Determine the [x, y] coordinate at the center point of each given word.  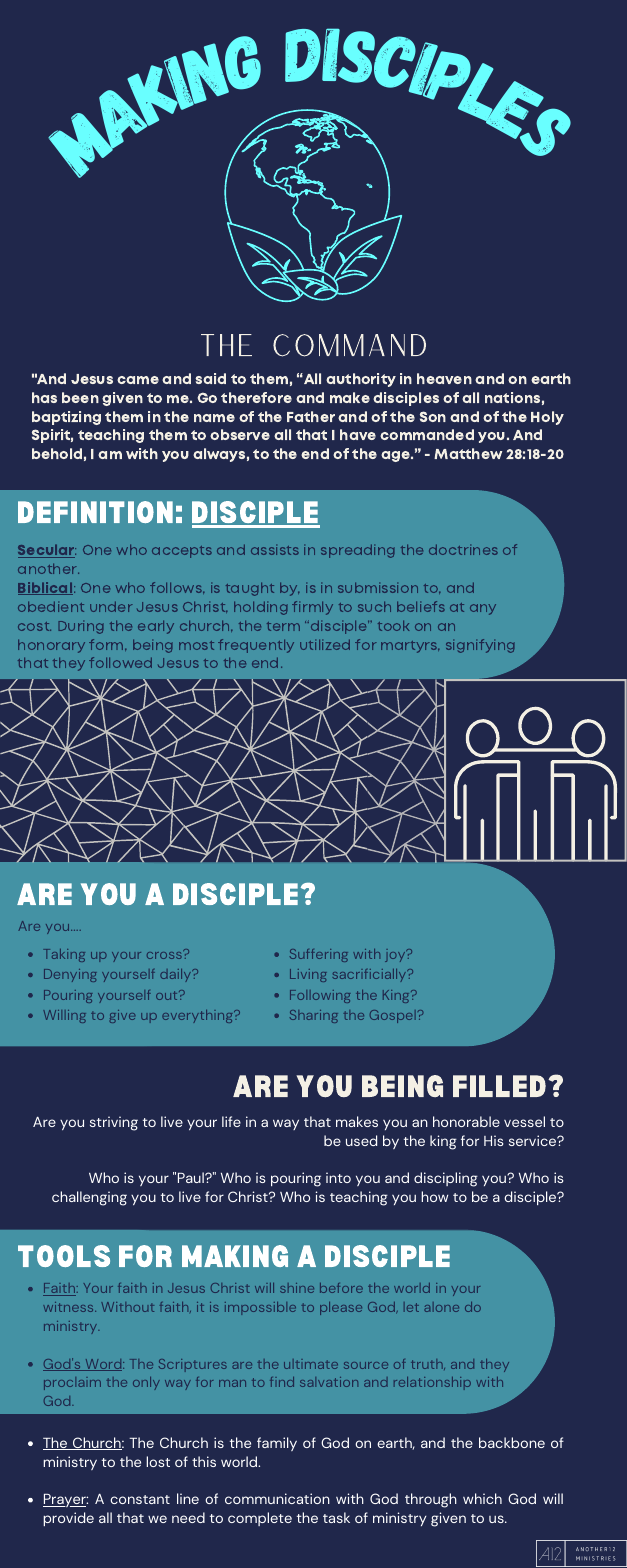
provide [68, 1519]
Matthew [468, 453]
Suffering [319, 955]
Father [311, 416]
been [80, 397]
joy [396, 955]
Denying [70, 975]
